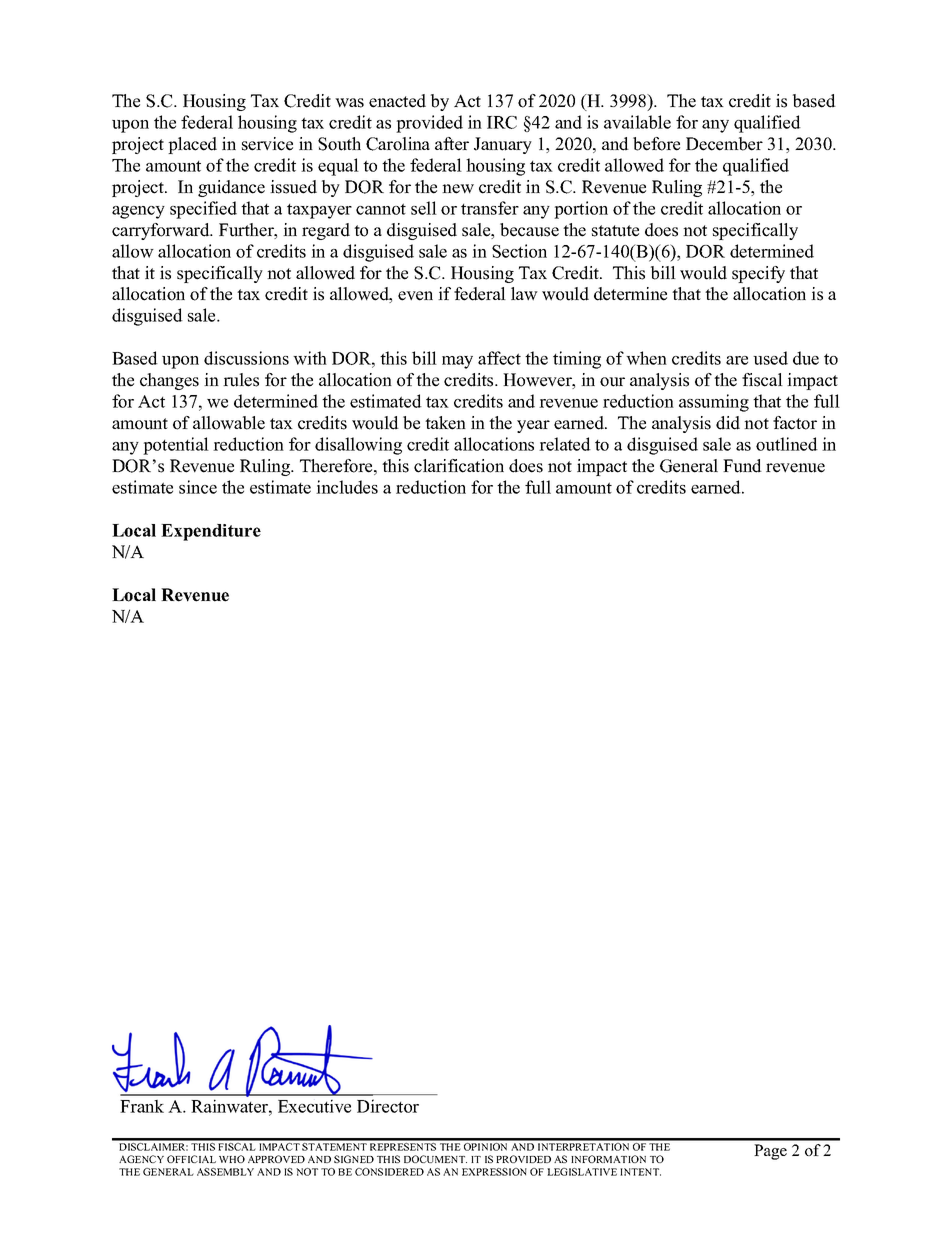  What do you see at coordinates (459, 466) in the image?
I see `clarification` at bounding box center [459, 466].
